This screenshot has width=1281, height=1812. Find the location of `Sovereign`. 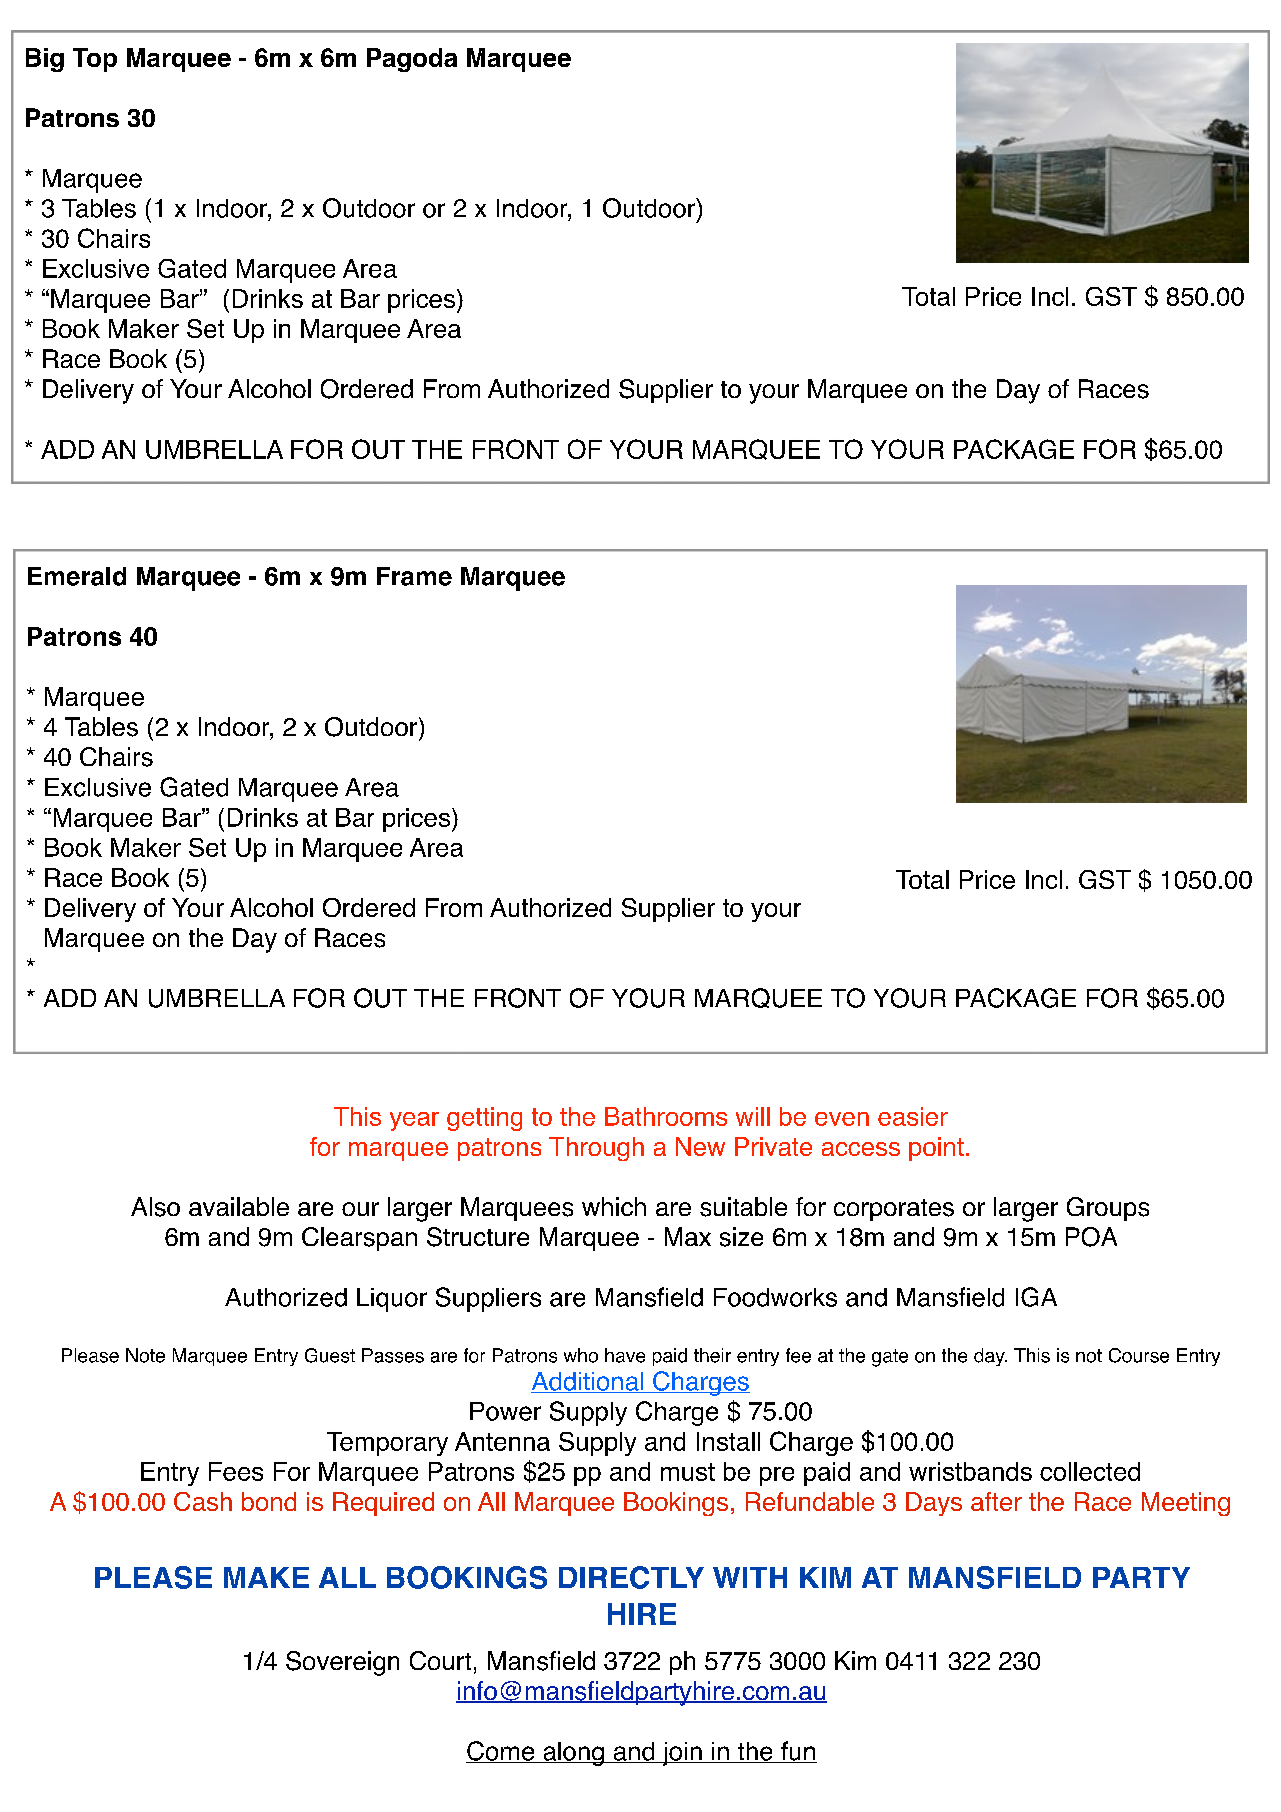

Sovereign is located at coordinates (342, 1663).
